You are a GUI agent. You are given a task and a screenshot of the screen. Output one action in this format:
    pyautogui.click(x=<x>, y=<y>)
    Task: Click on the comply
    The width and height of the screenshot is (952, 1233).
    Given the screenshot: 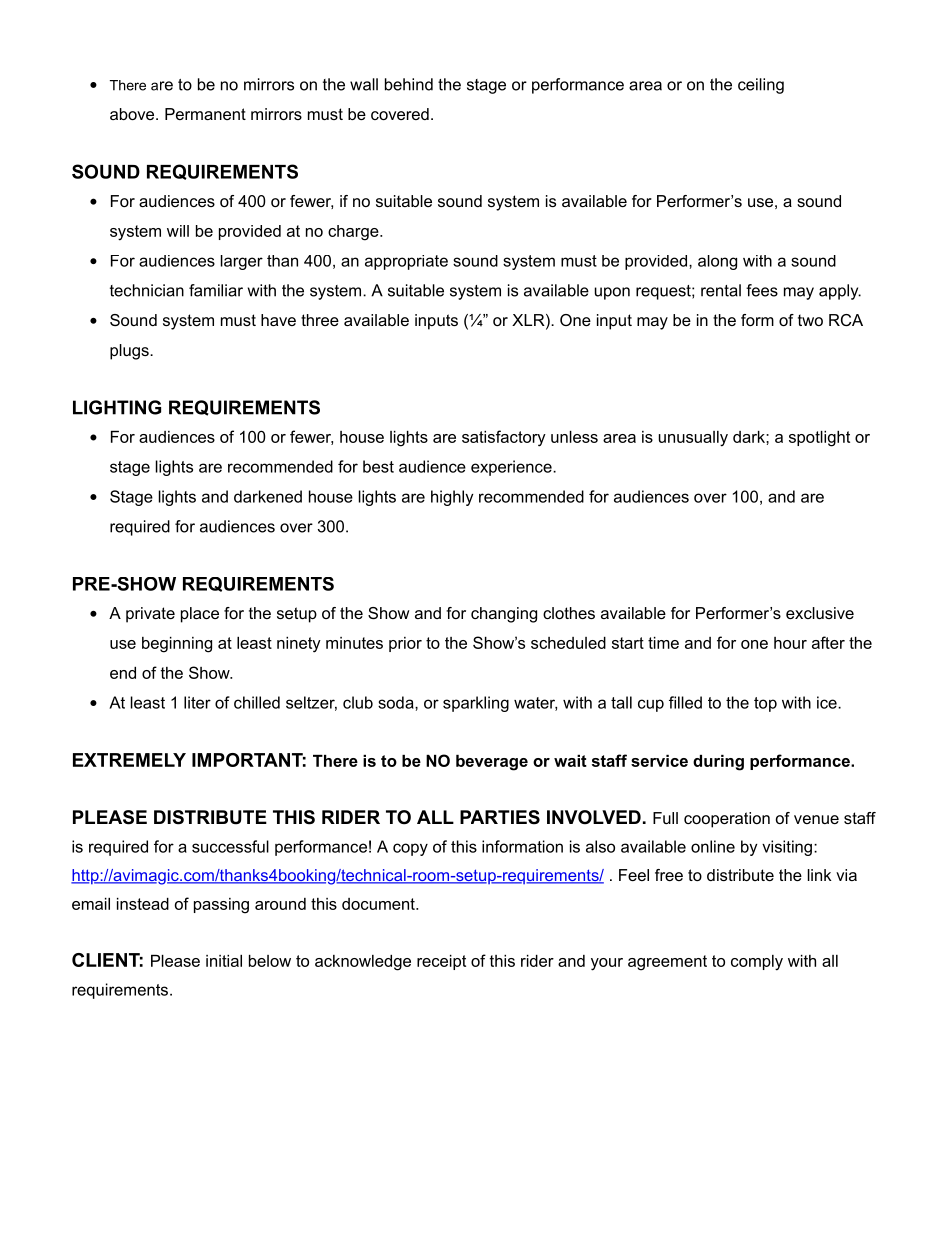 What is the action you would take?
    pyautogui.click(x=757, y=963)
